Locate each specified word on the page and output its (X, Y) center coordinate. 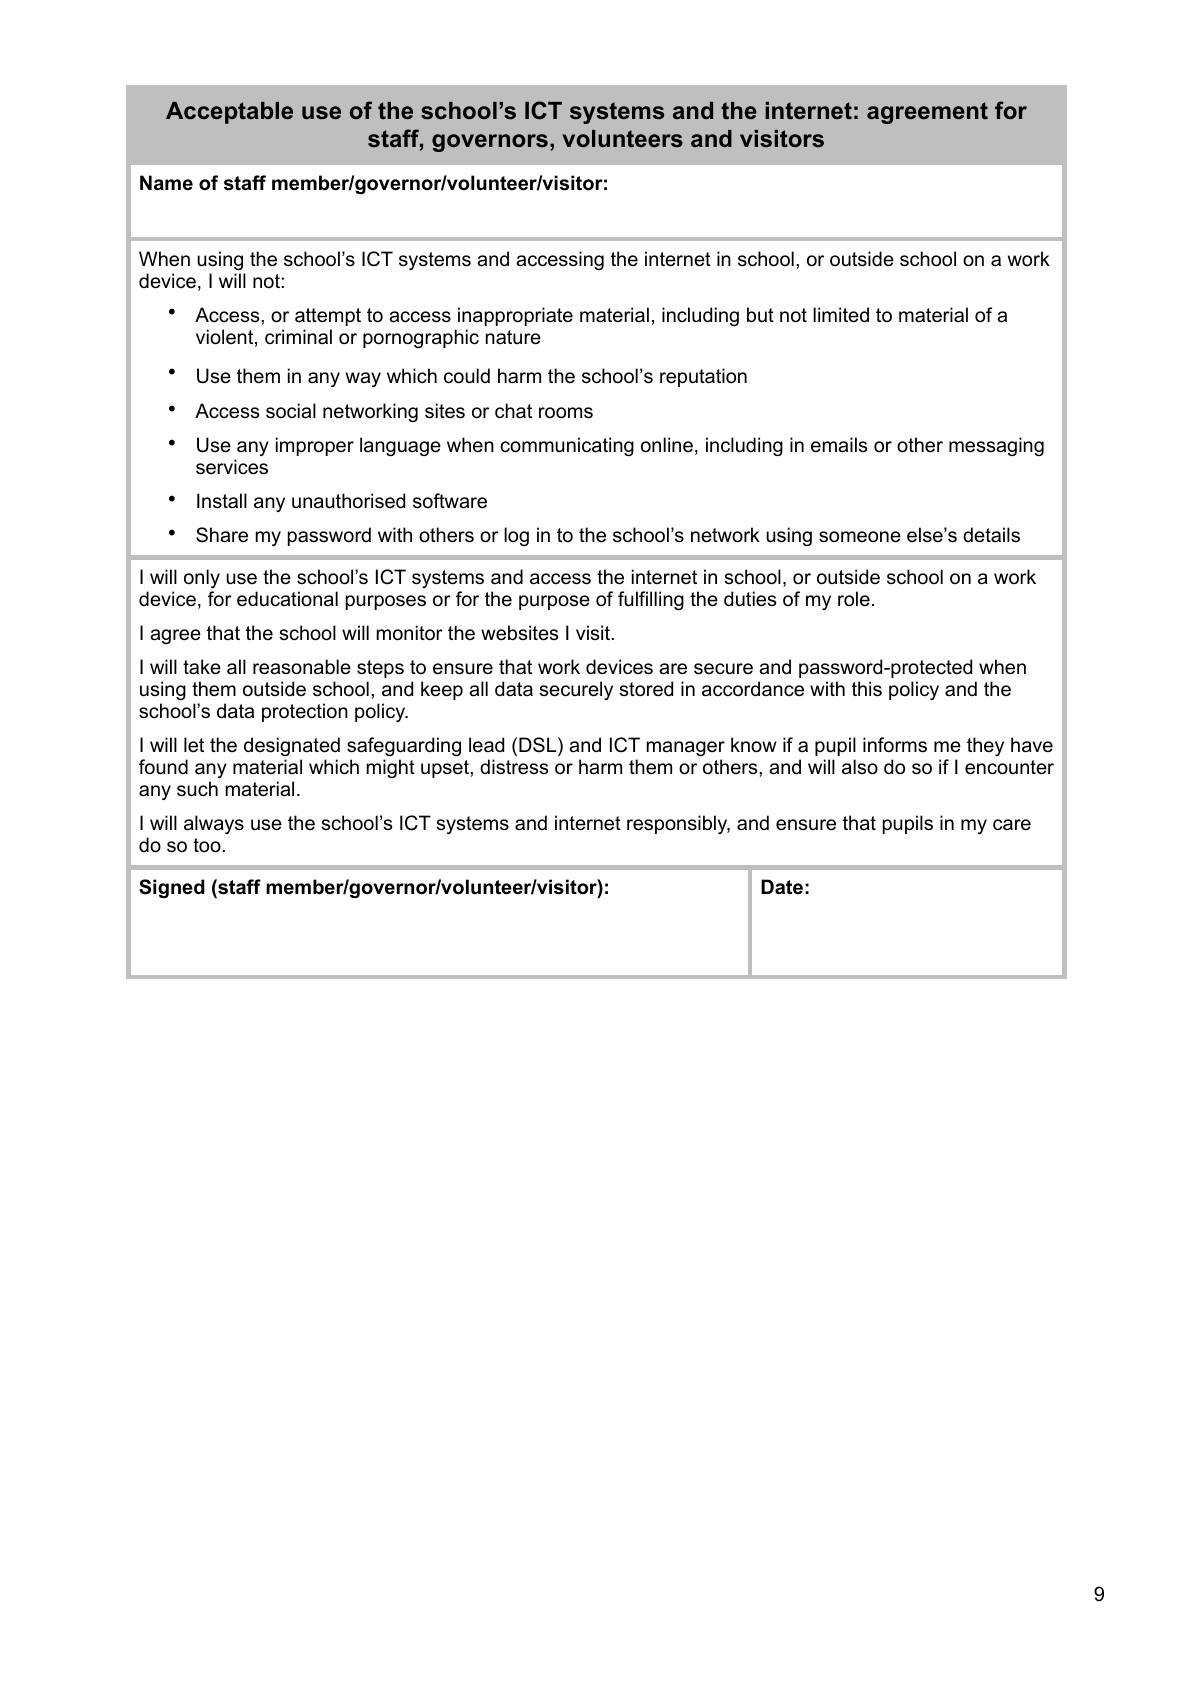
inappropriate (515, 316)
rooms (566, 413)
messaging (996, 446)
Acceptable (229, 113)
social (291, 411)
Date (782, 887)
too (207, 845)
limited (841, 315)
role (854, 599)
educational (287, 599)
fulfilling (651, 600)
